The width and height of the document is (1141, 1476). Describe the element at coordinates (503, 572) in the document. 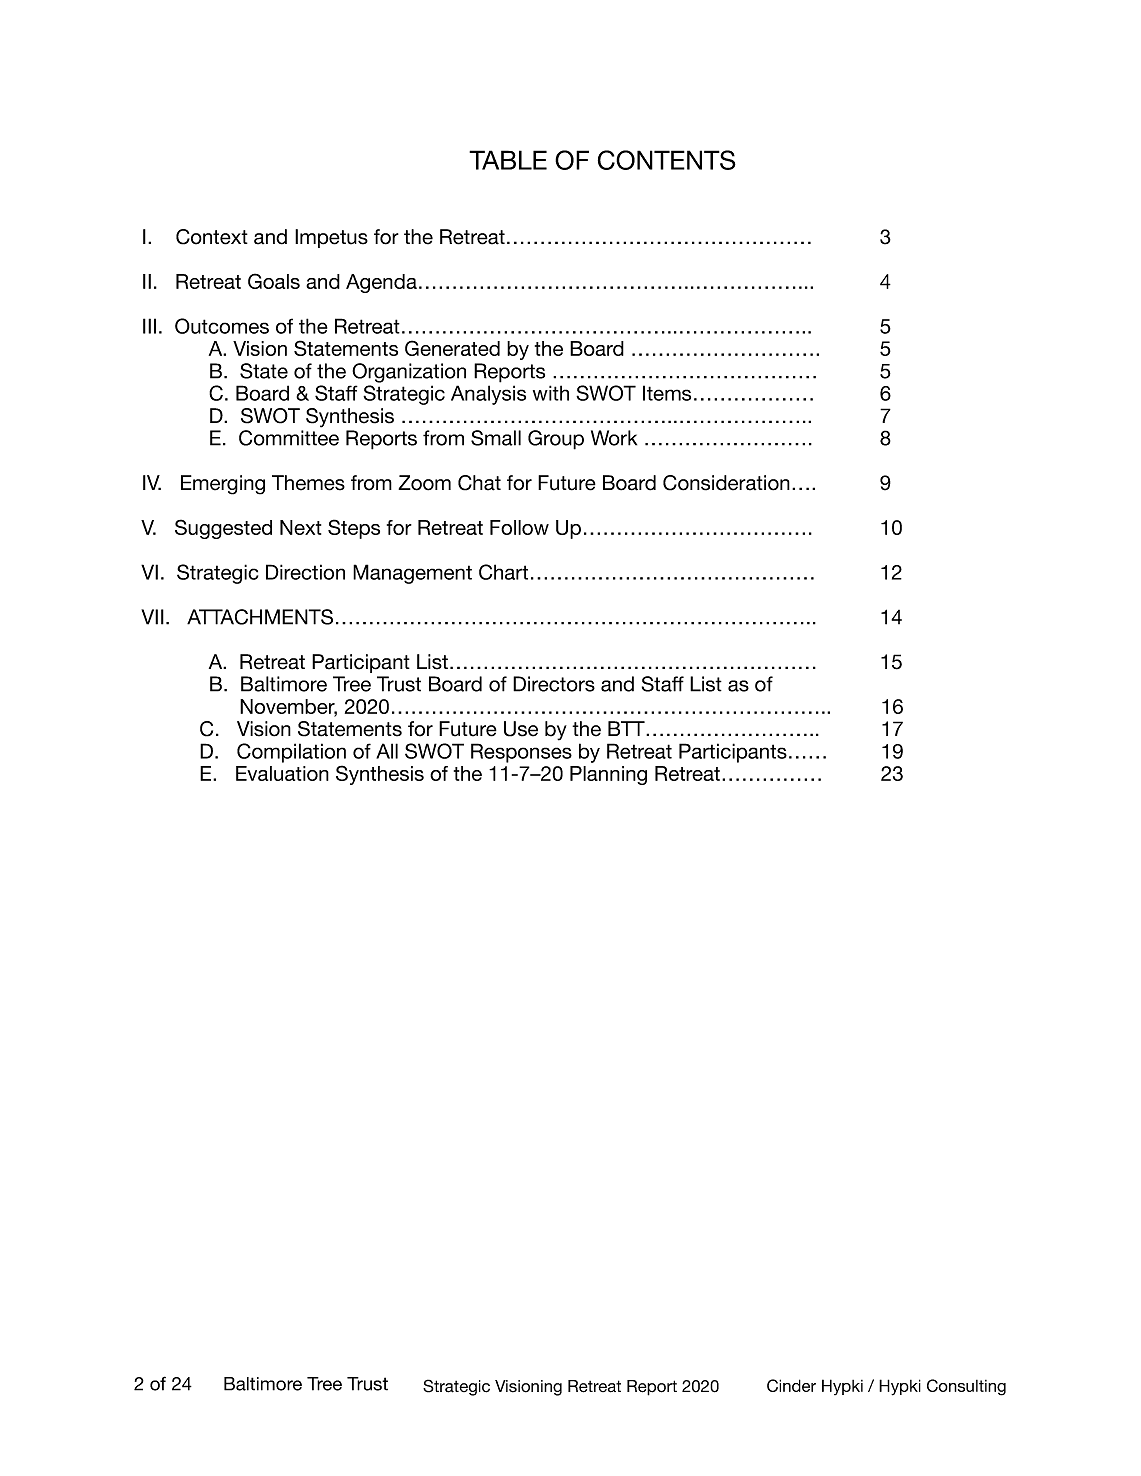

I see `Chart` at that location.
